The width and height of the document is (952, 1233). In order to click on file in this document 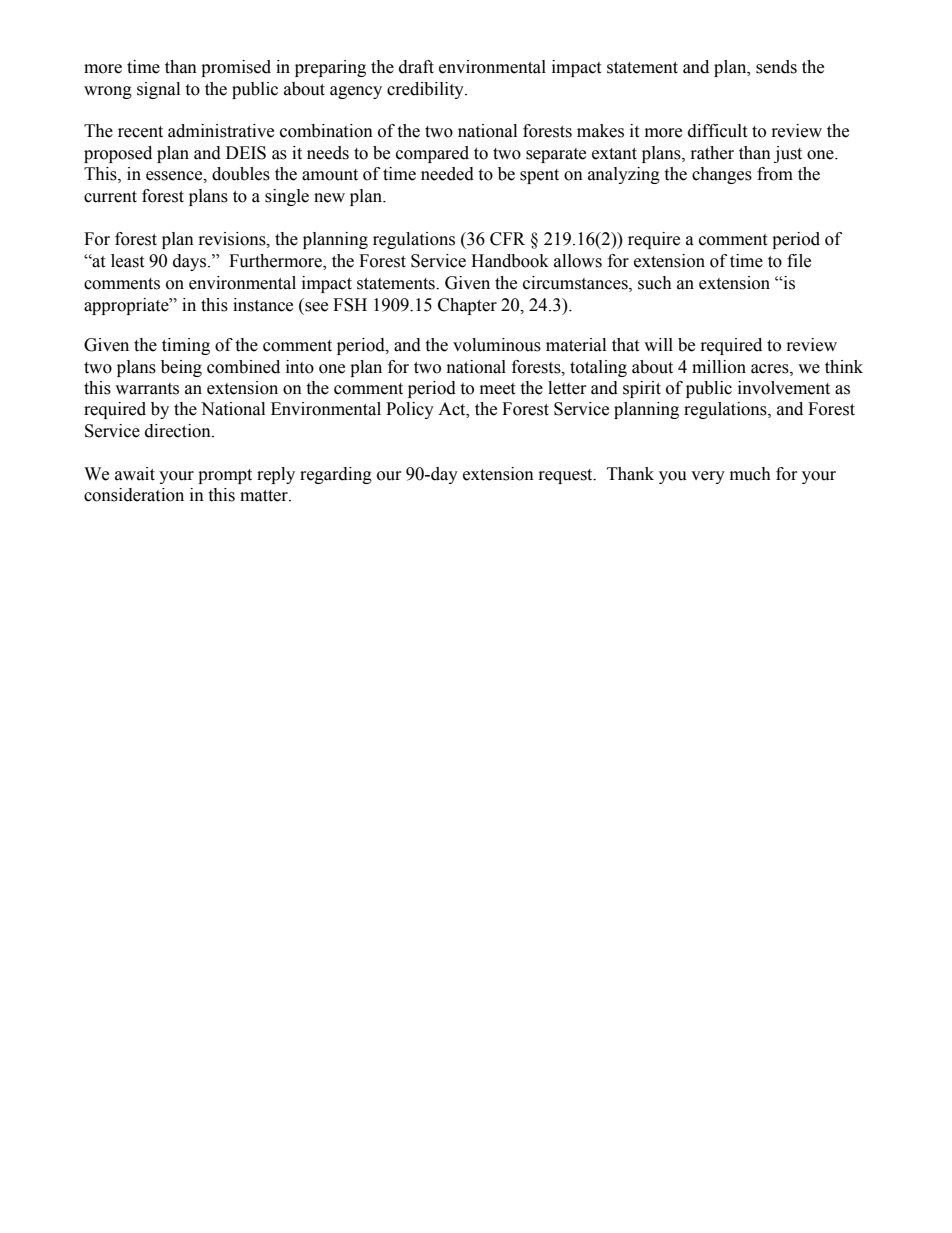, I will do `click(799, 261)`.
